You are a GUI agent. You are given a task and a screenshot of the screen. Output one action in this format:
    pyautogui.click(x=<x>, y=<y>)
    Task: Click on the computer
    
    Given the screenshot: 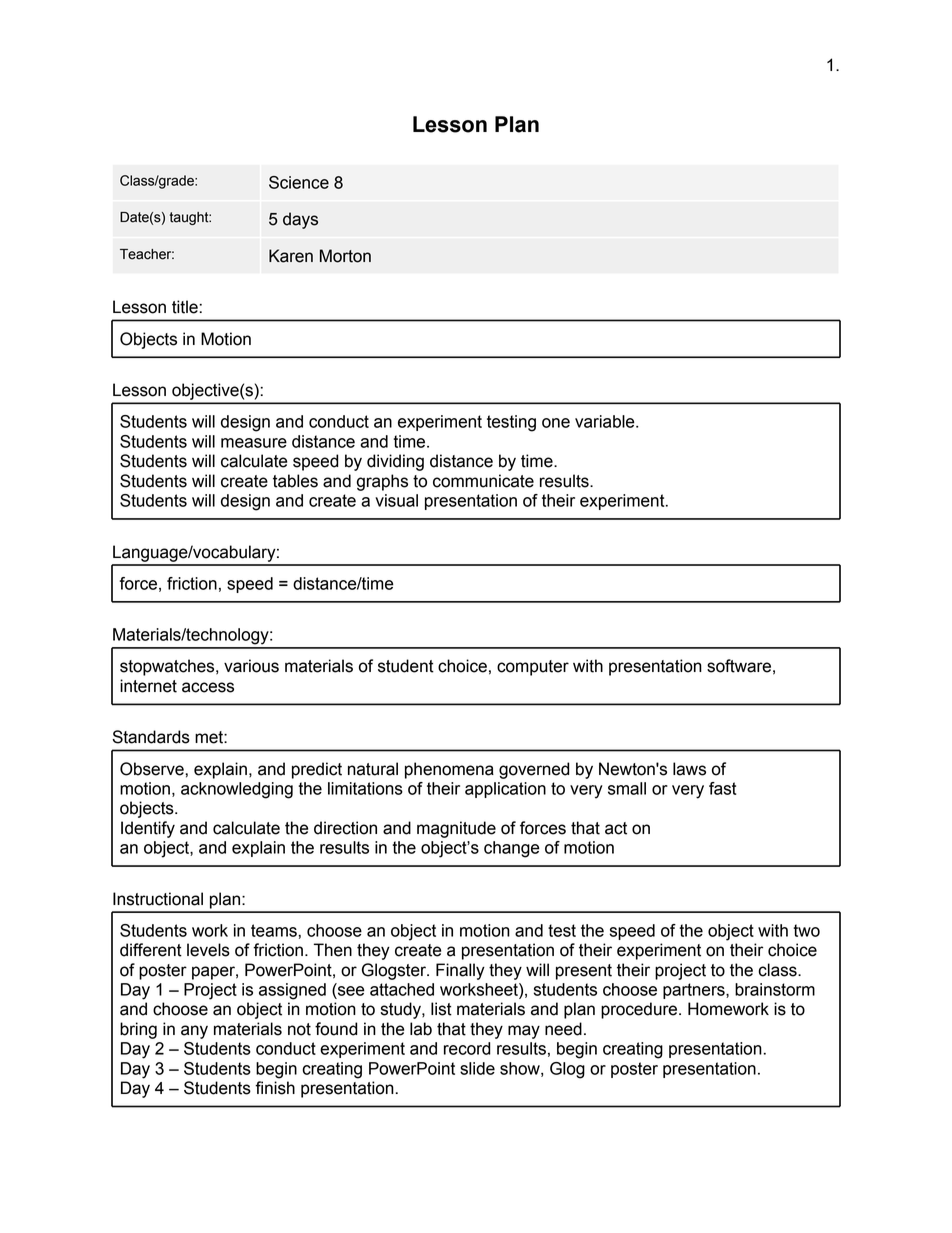 What is the action you would take?
    pyautogui.click(x=533, y=668)
